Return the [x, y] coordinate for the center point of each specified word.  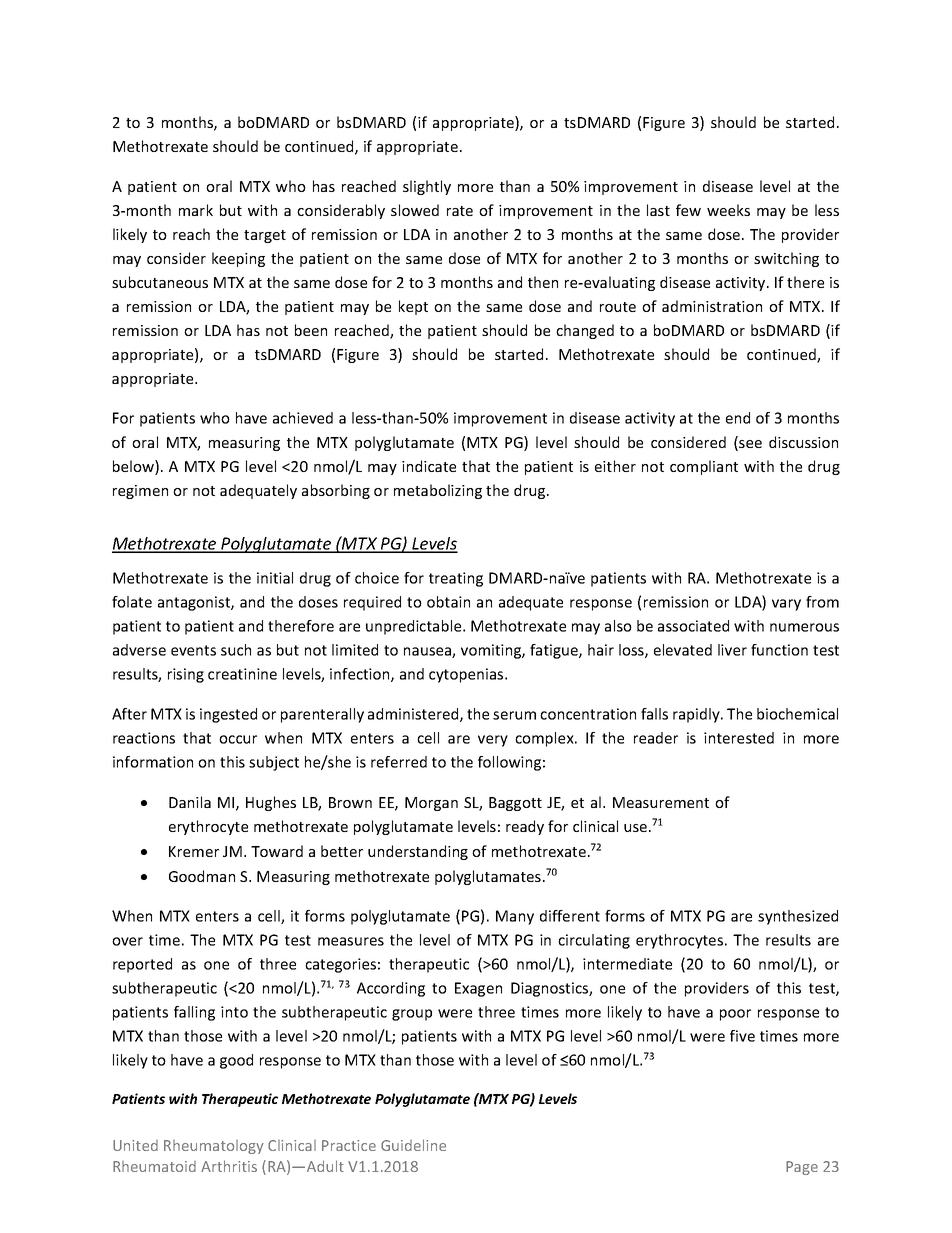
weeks [728, 210]
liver [732, 650]
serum [514, 715]
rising [186, 675]
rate [460, 211]
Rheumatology [214, 1147]
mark [196, 210]
